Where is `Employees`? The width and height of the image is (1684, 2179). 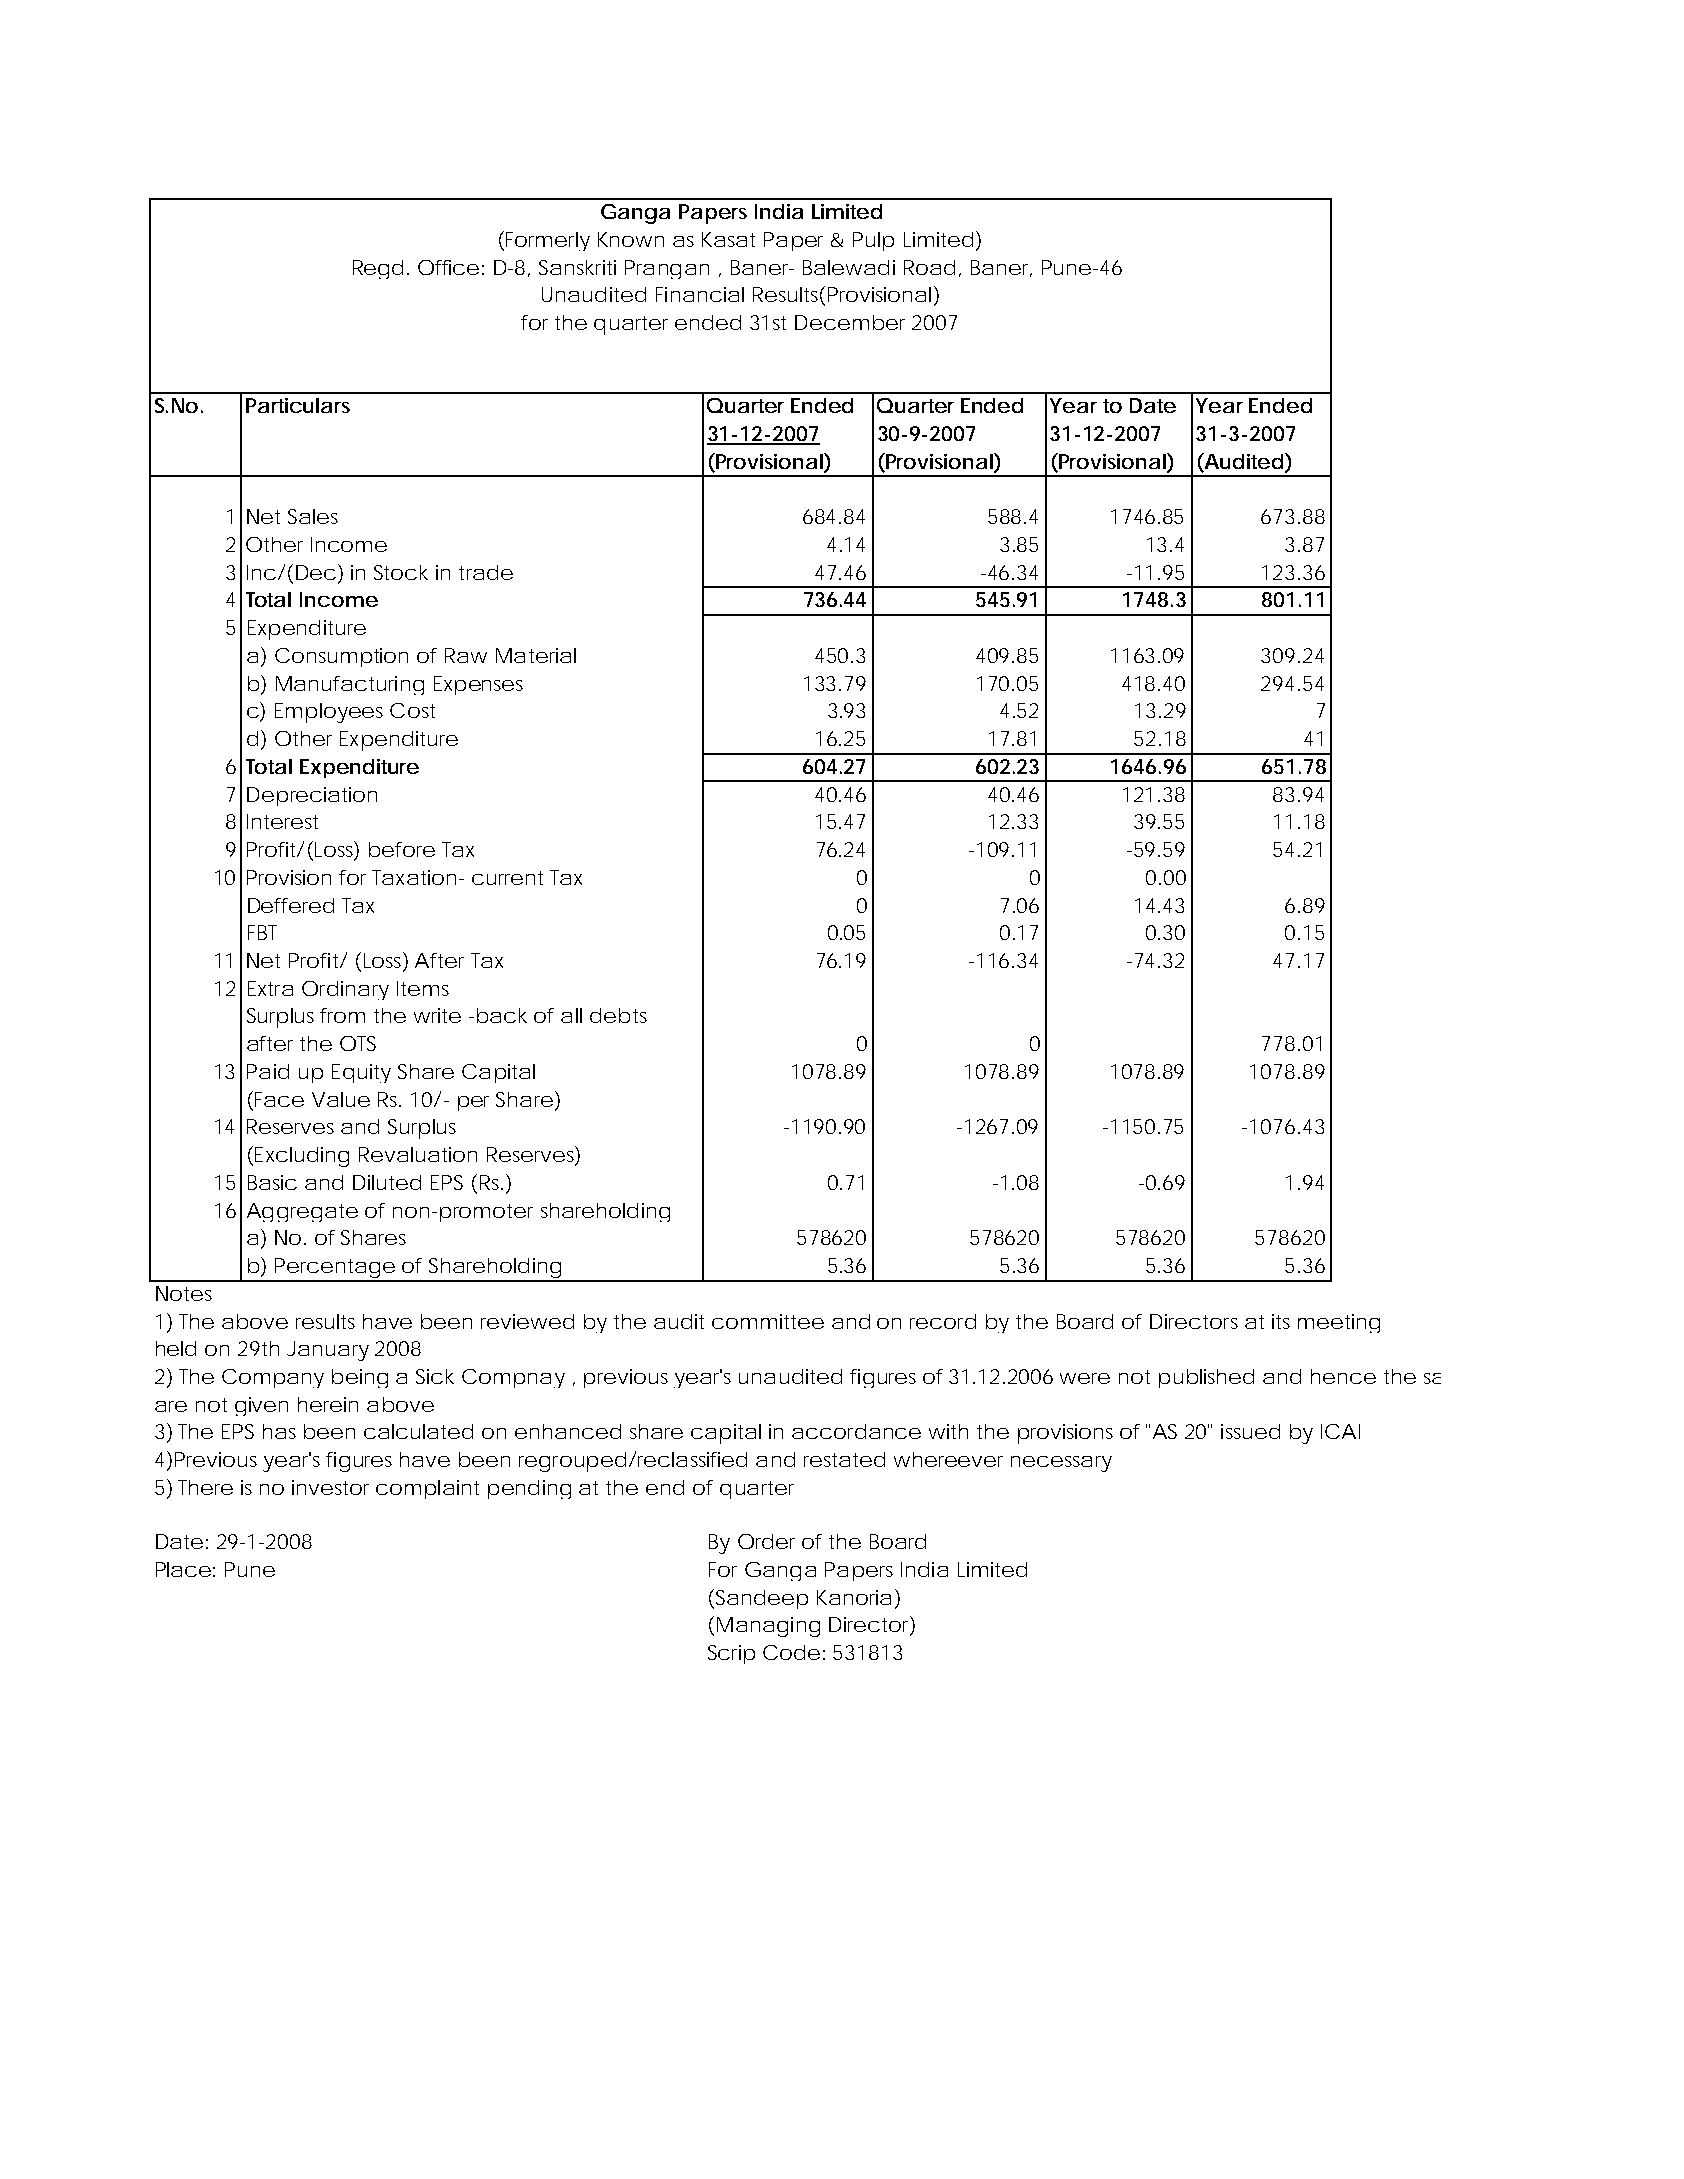
Employees is located at coordinates (329, 713).
